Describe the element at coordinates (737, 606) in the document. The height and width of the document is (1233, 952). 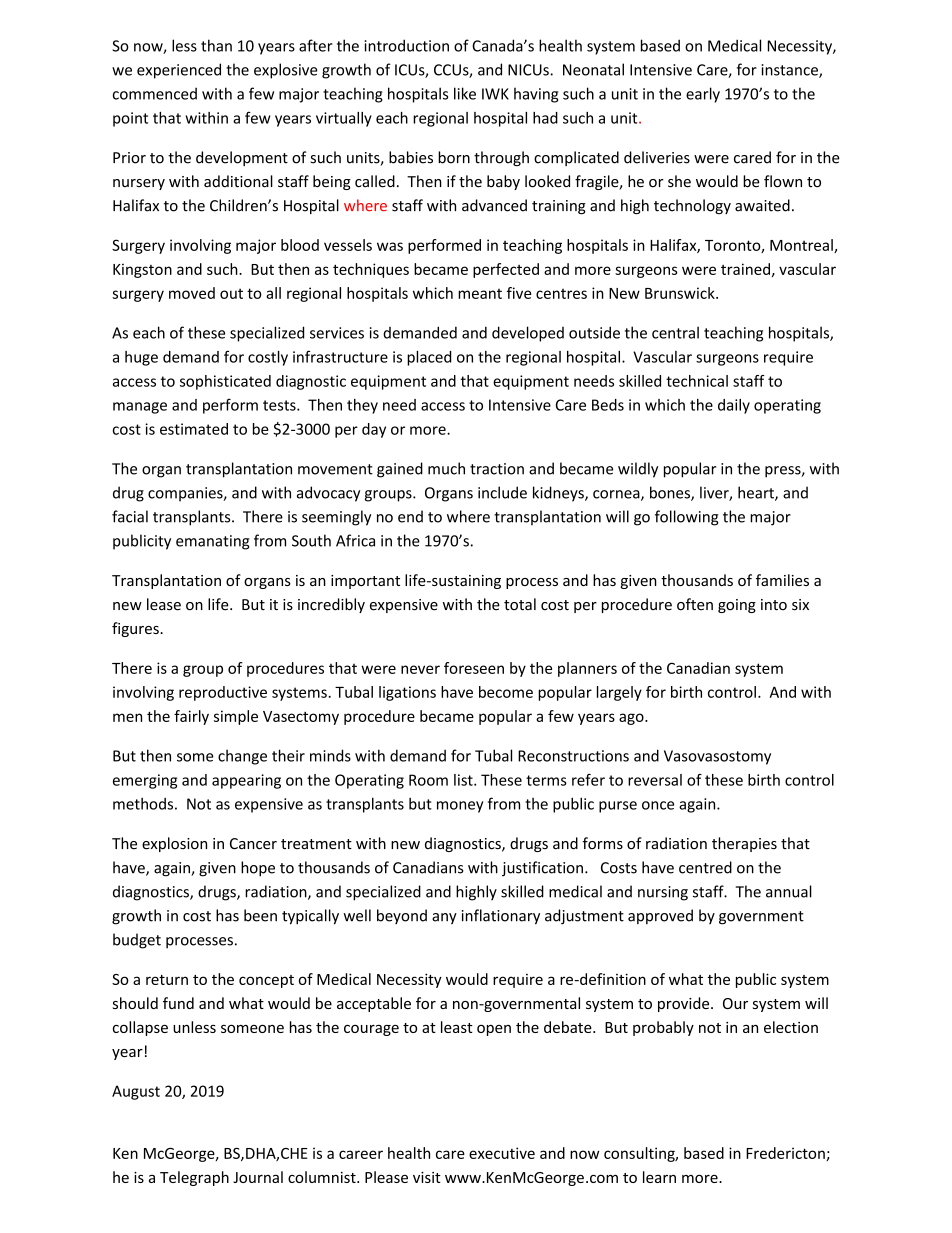
I see `going` at that location.
